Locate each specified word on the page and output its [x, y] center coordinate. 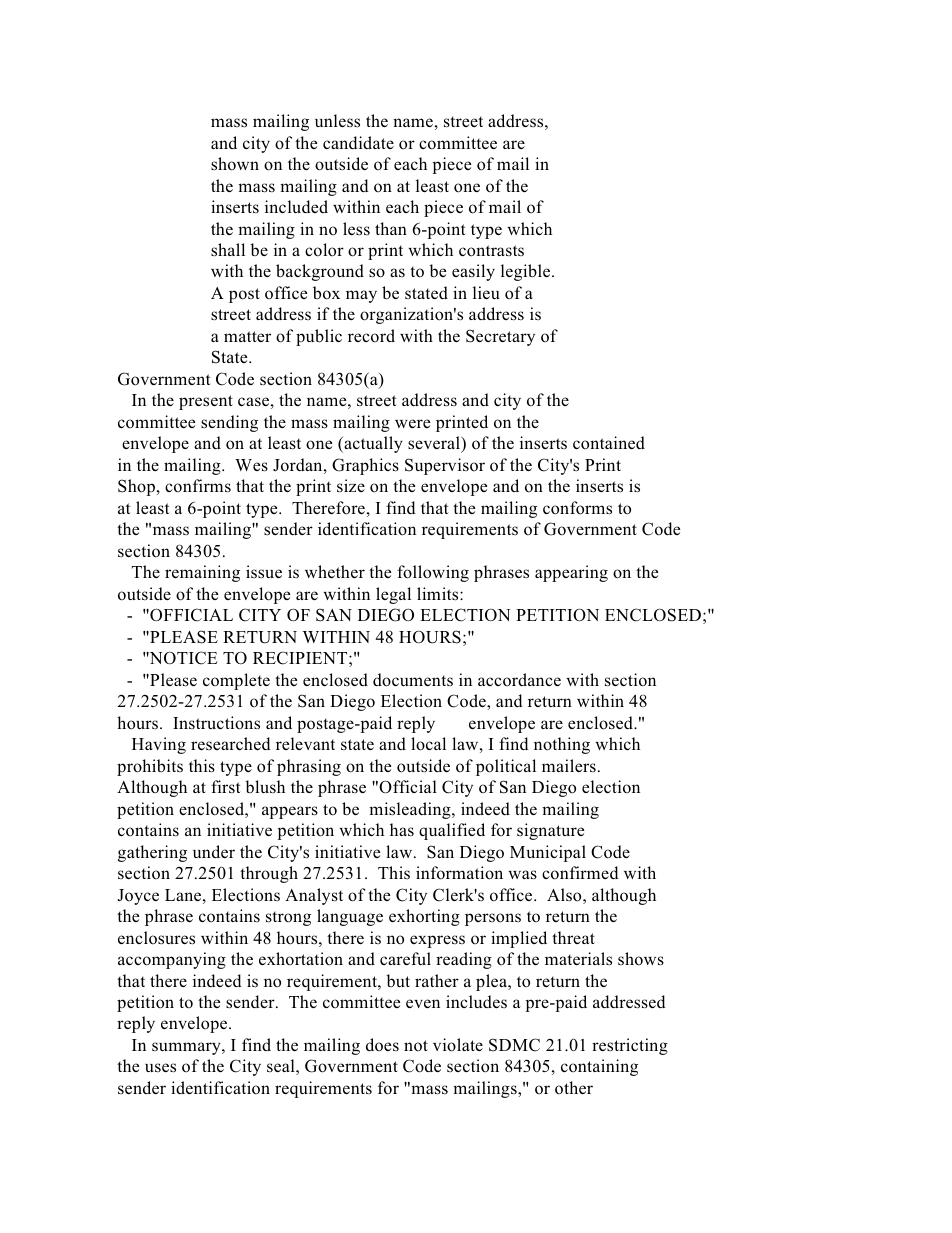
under [214, 851]
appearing [571, 573]
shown [235, 164]
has [402, 829]
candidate [358, 142]
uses [160, 1068]
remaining [202, 573]
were [412, 423]
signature [550, 831]
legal [393, 595]
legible [527, 272]
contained [609, 443]
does [382, 1045]
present [206, 402]
